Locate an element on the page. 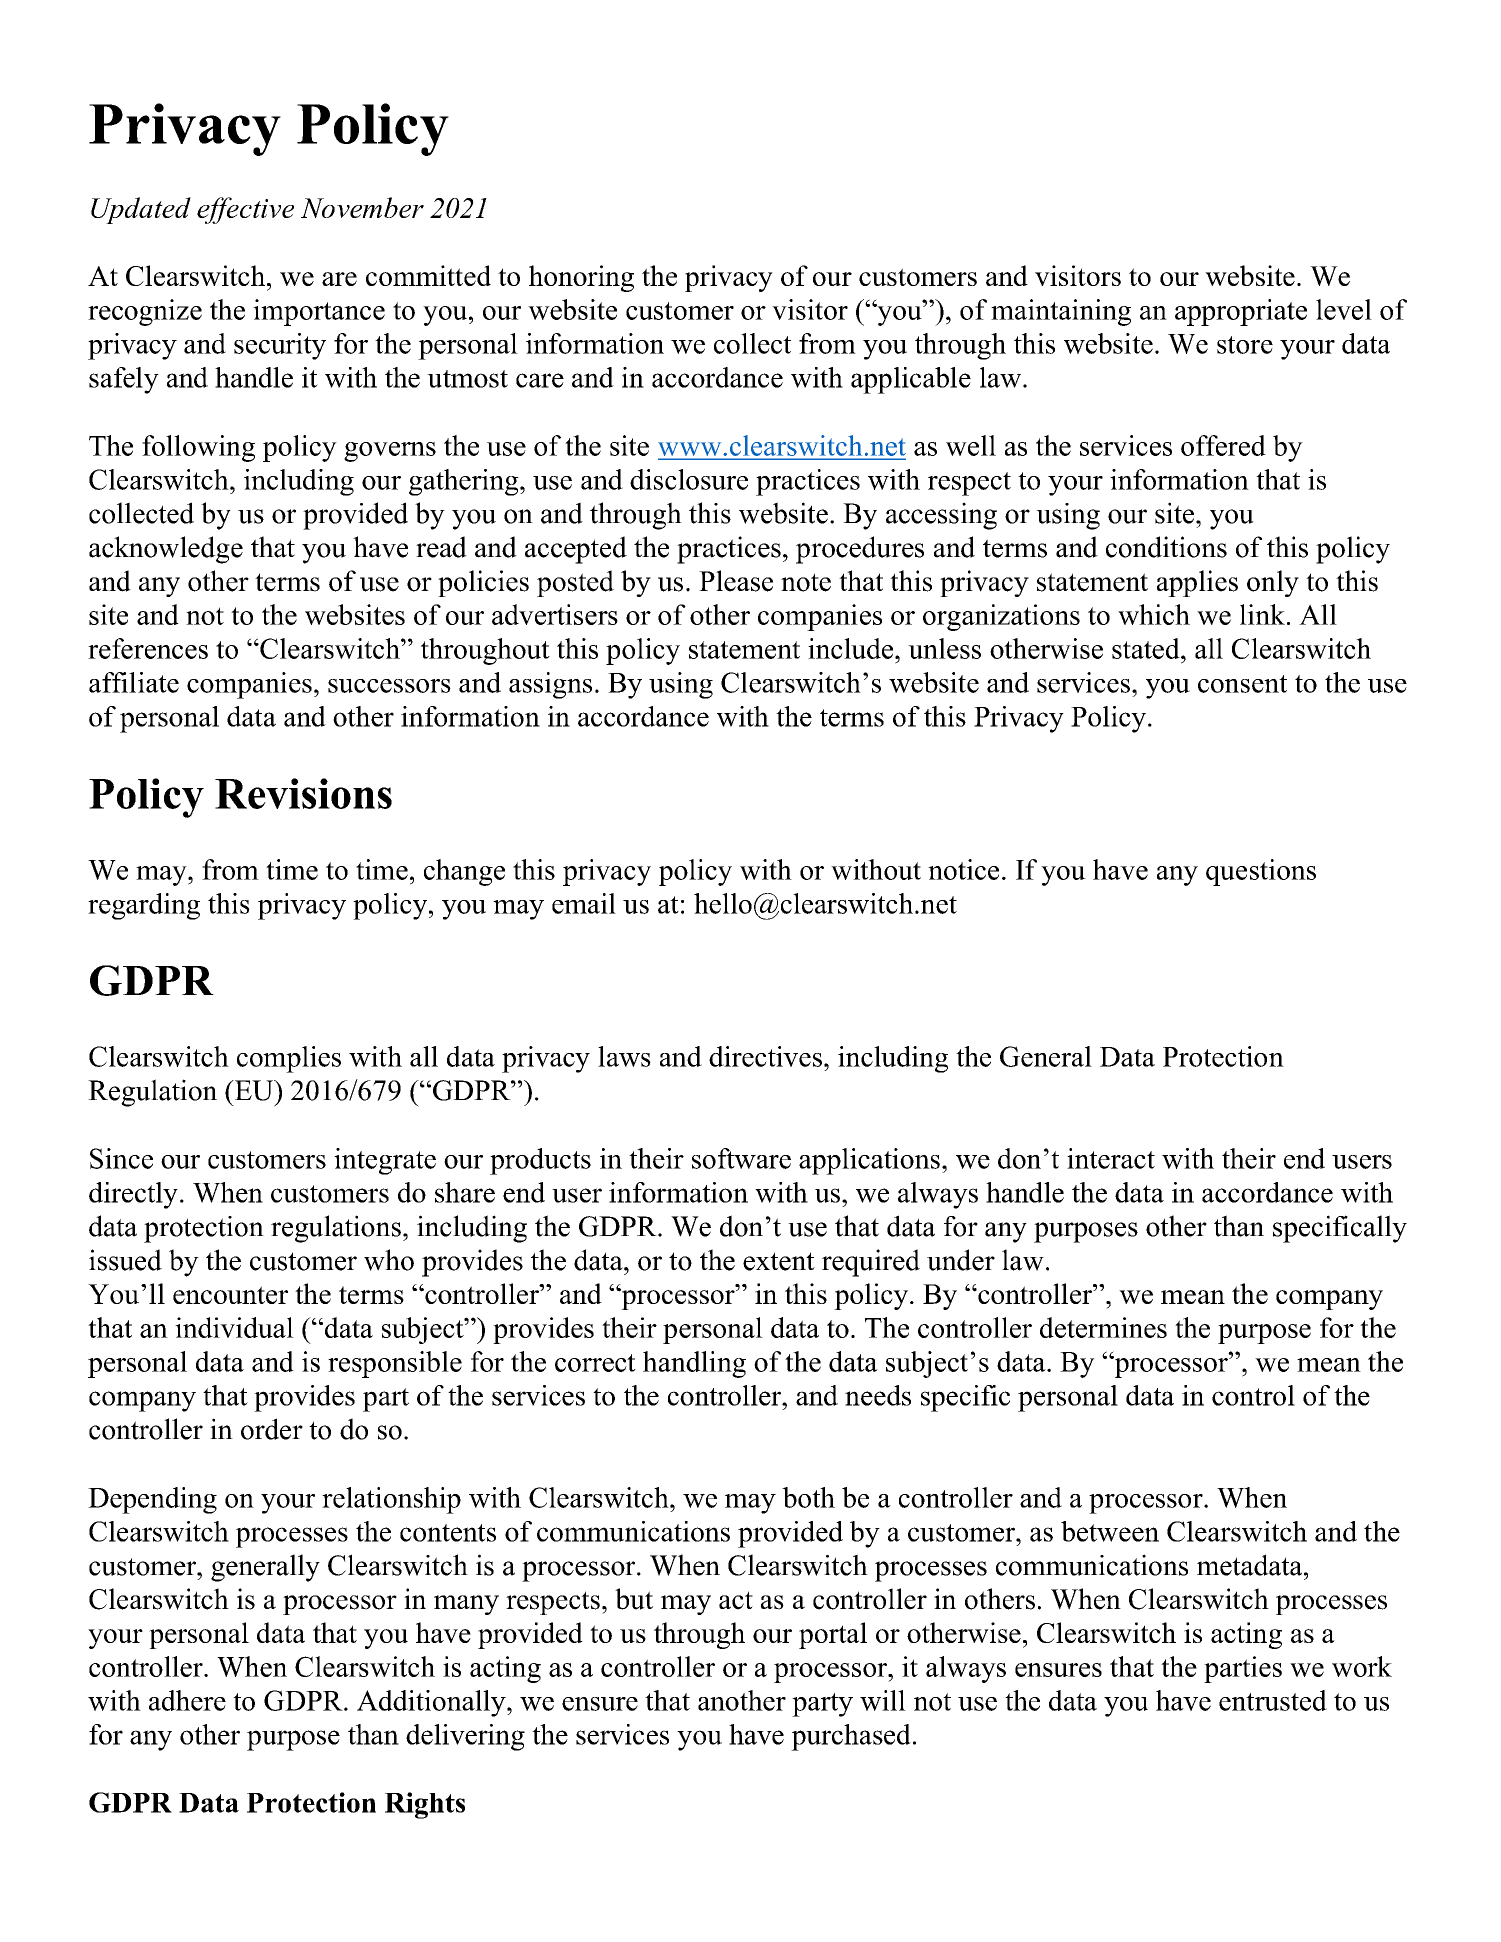 The image size is (1501, 1942). email is located at coordinates (584, 903).
